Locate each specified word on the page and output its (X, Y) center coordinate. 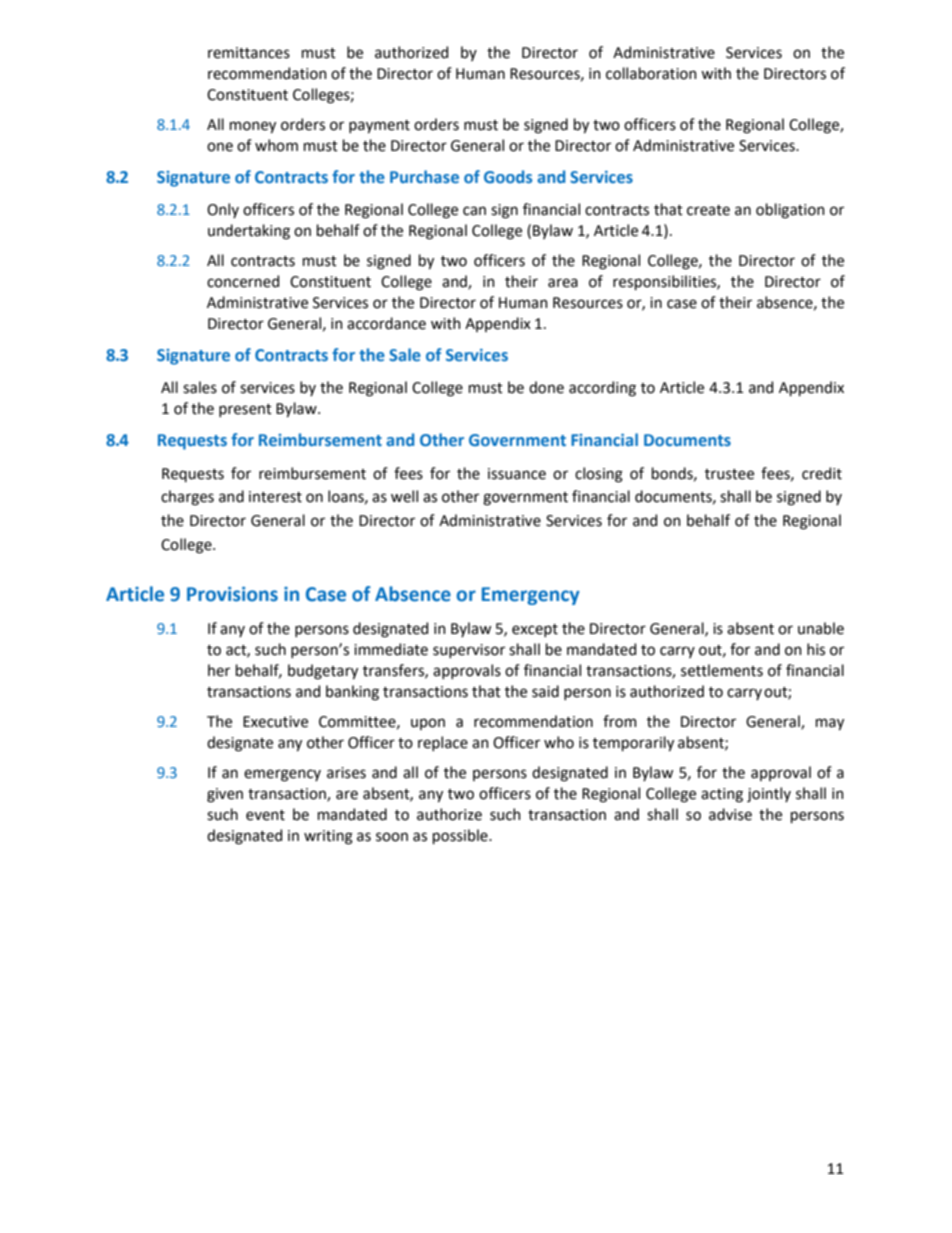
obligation (790, 211)
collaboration (651, 73)
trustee (729, 474)
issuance (517, 474)
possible (461, 836)
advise (730, 814)
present (245, 410)
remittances (249, 53)
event (265, 815)
